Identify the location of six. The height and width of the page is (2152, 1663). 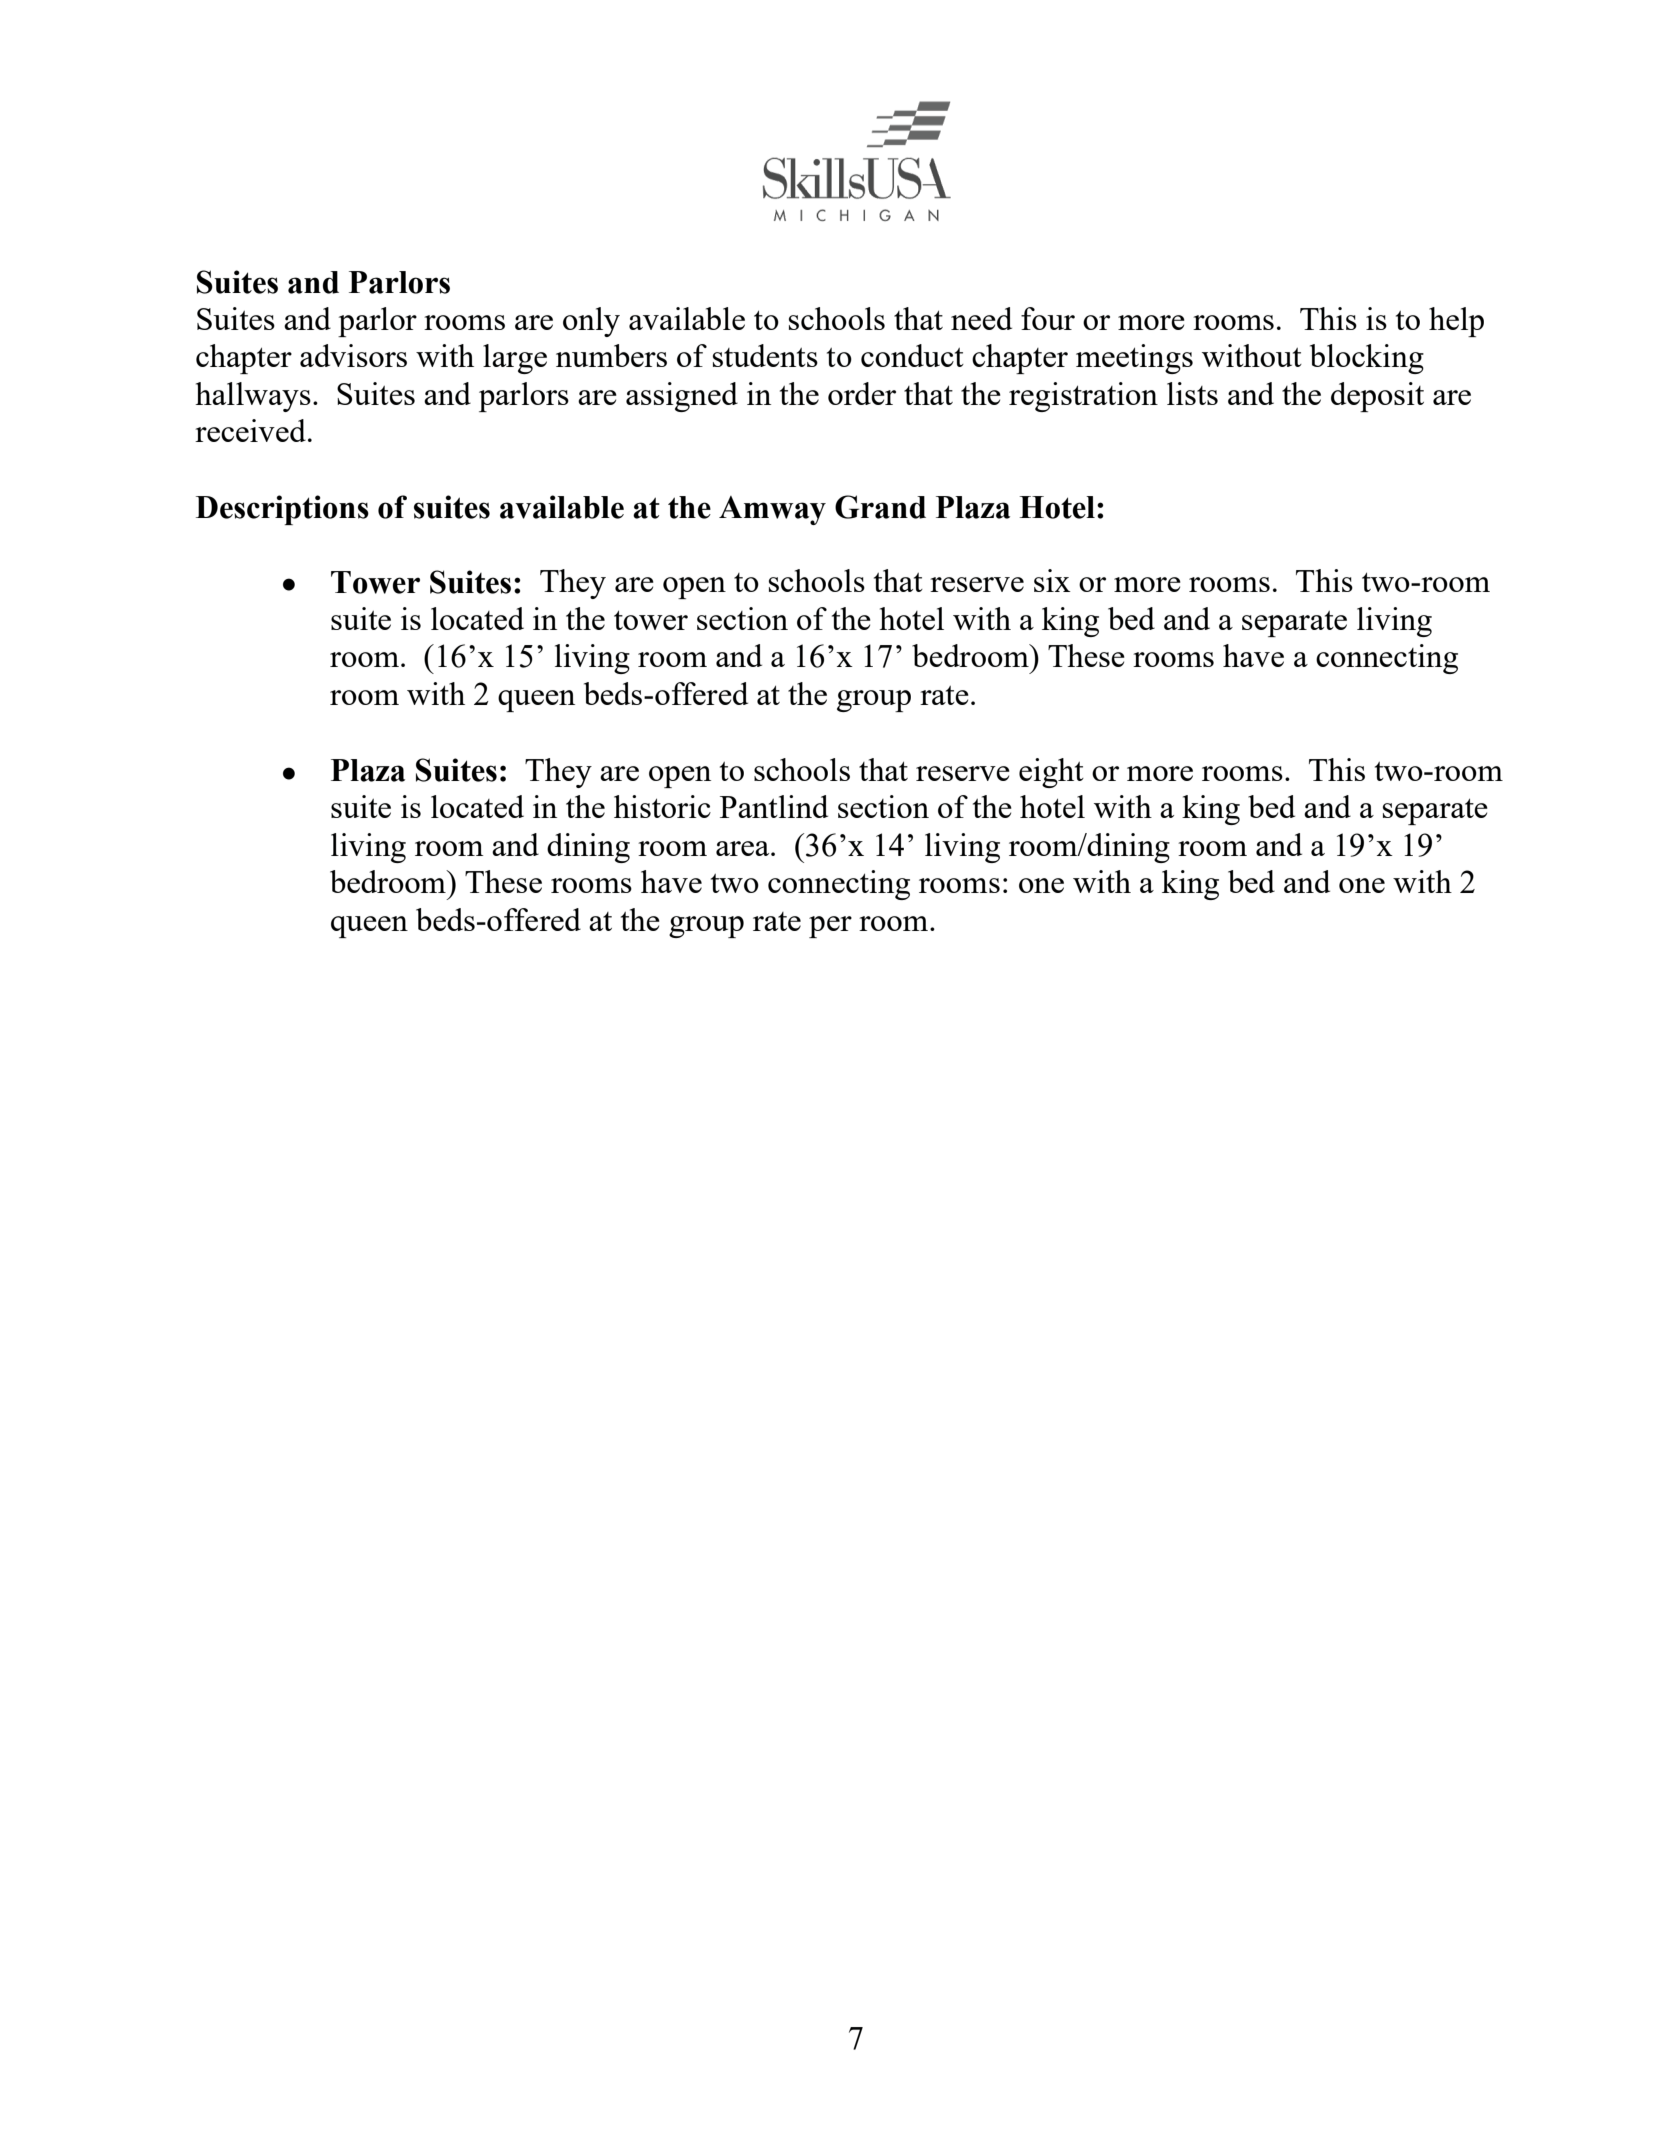
(1052, 580).
